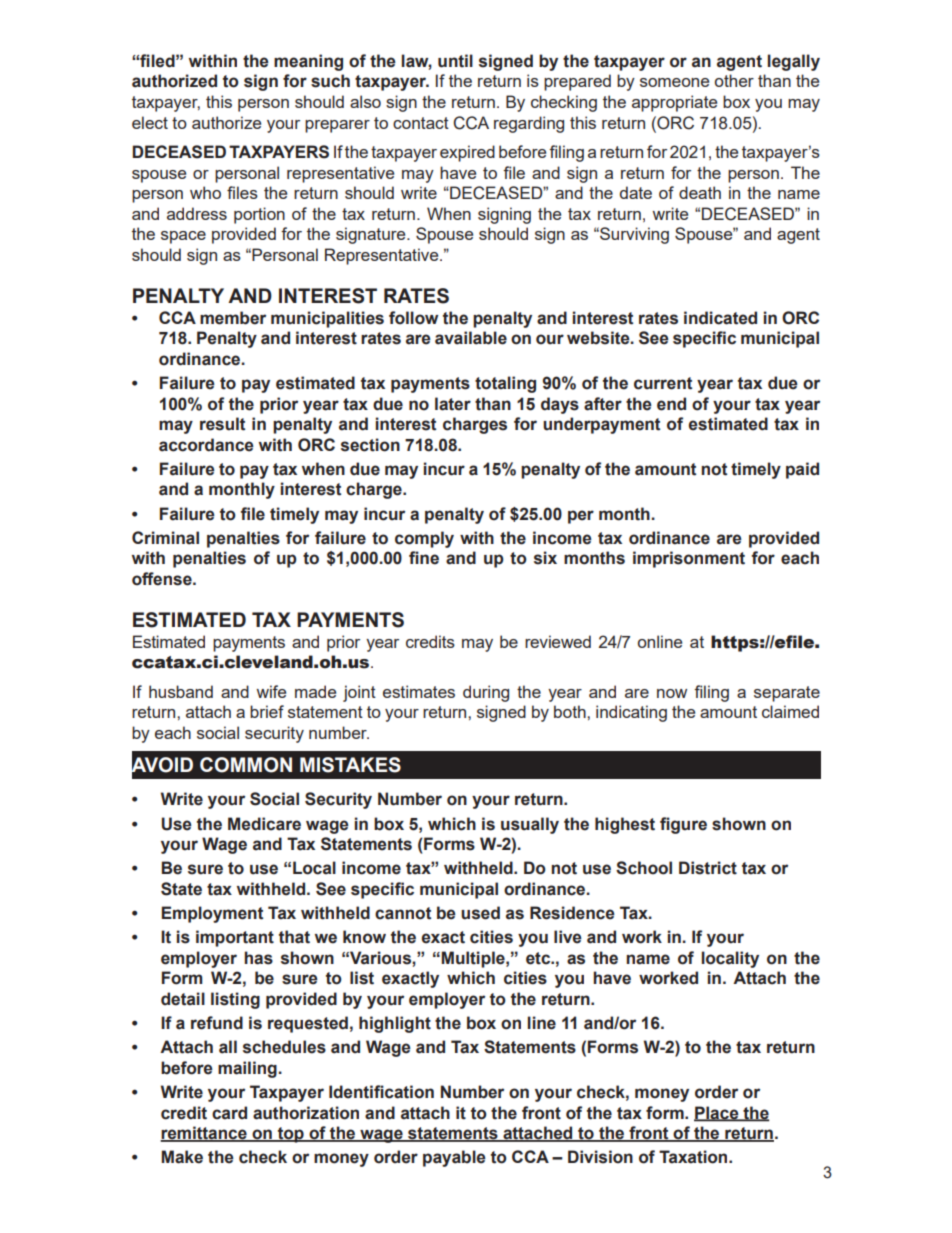 Image resolution: width=952 pixels, height=1233 pixels. I want to click on regarding, so click(529, 124).
